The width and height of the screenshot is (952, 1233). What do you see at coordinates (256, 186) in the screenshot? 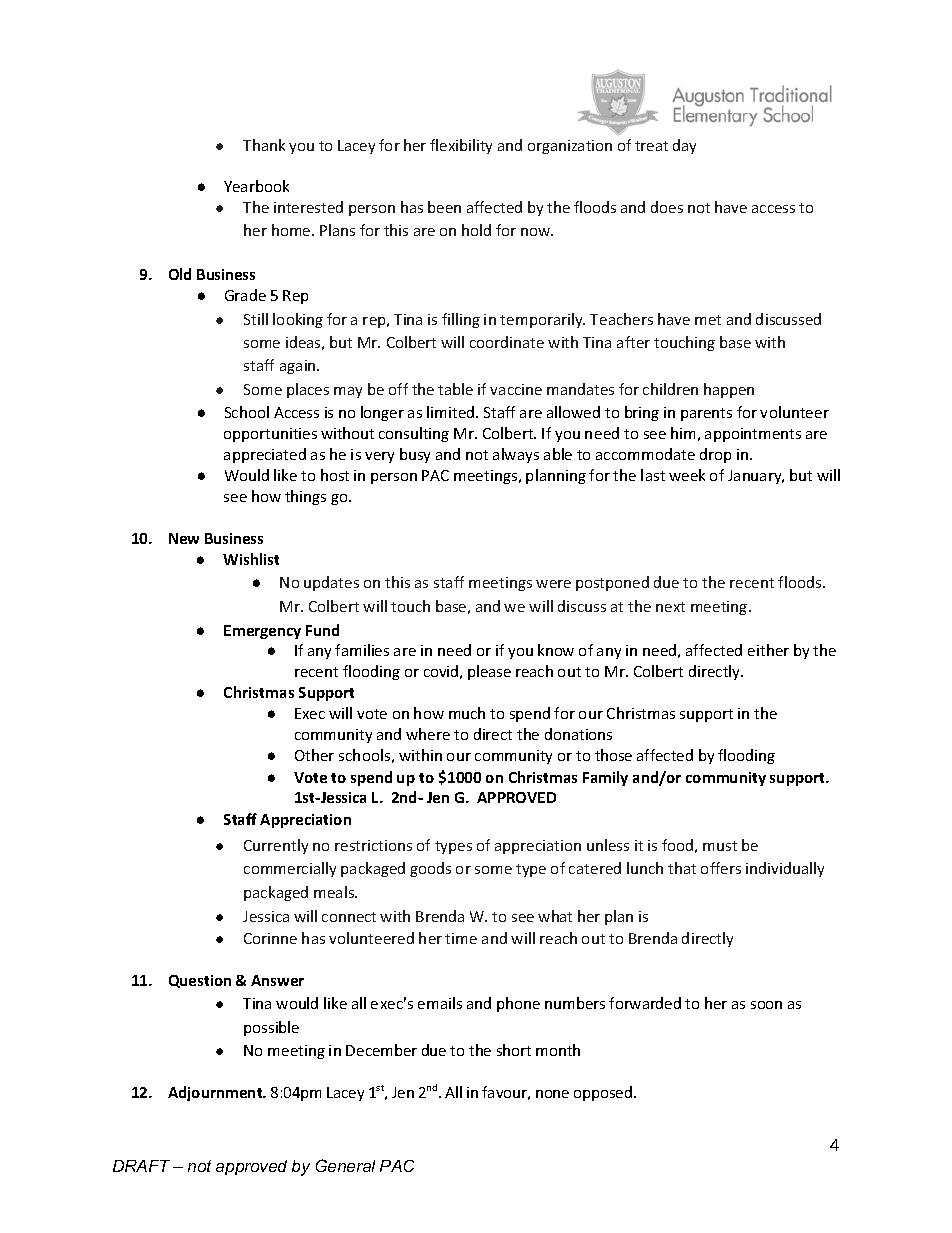
I see `Yearbook` at bounding box center [256, 186].
